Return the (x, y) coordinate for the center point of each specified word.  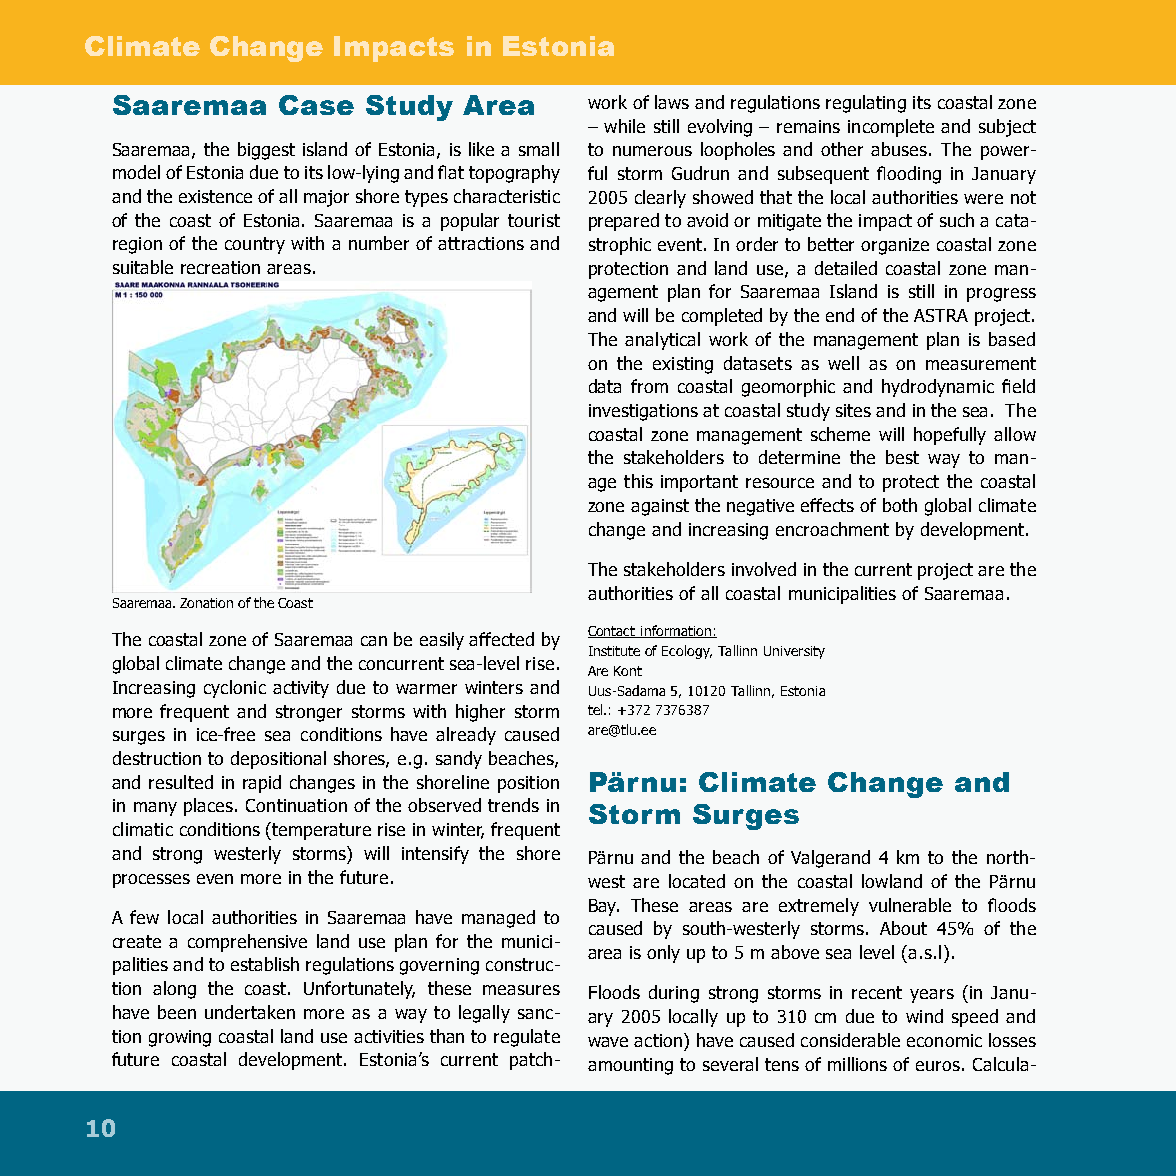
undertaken (250, 1012)
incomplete (891, 128)
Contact (613, 632)
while (624, 126)
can (374, 641)
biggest (266, 151)
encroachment (832, 529)
